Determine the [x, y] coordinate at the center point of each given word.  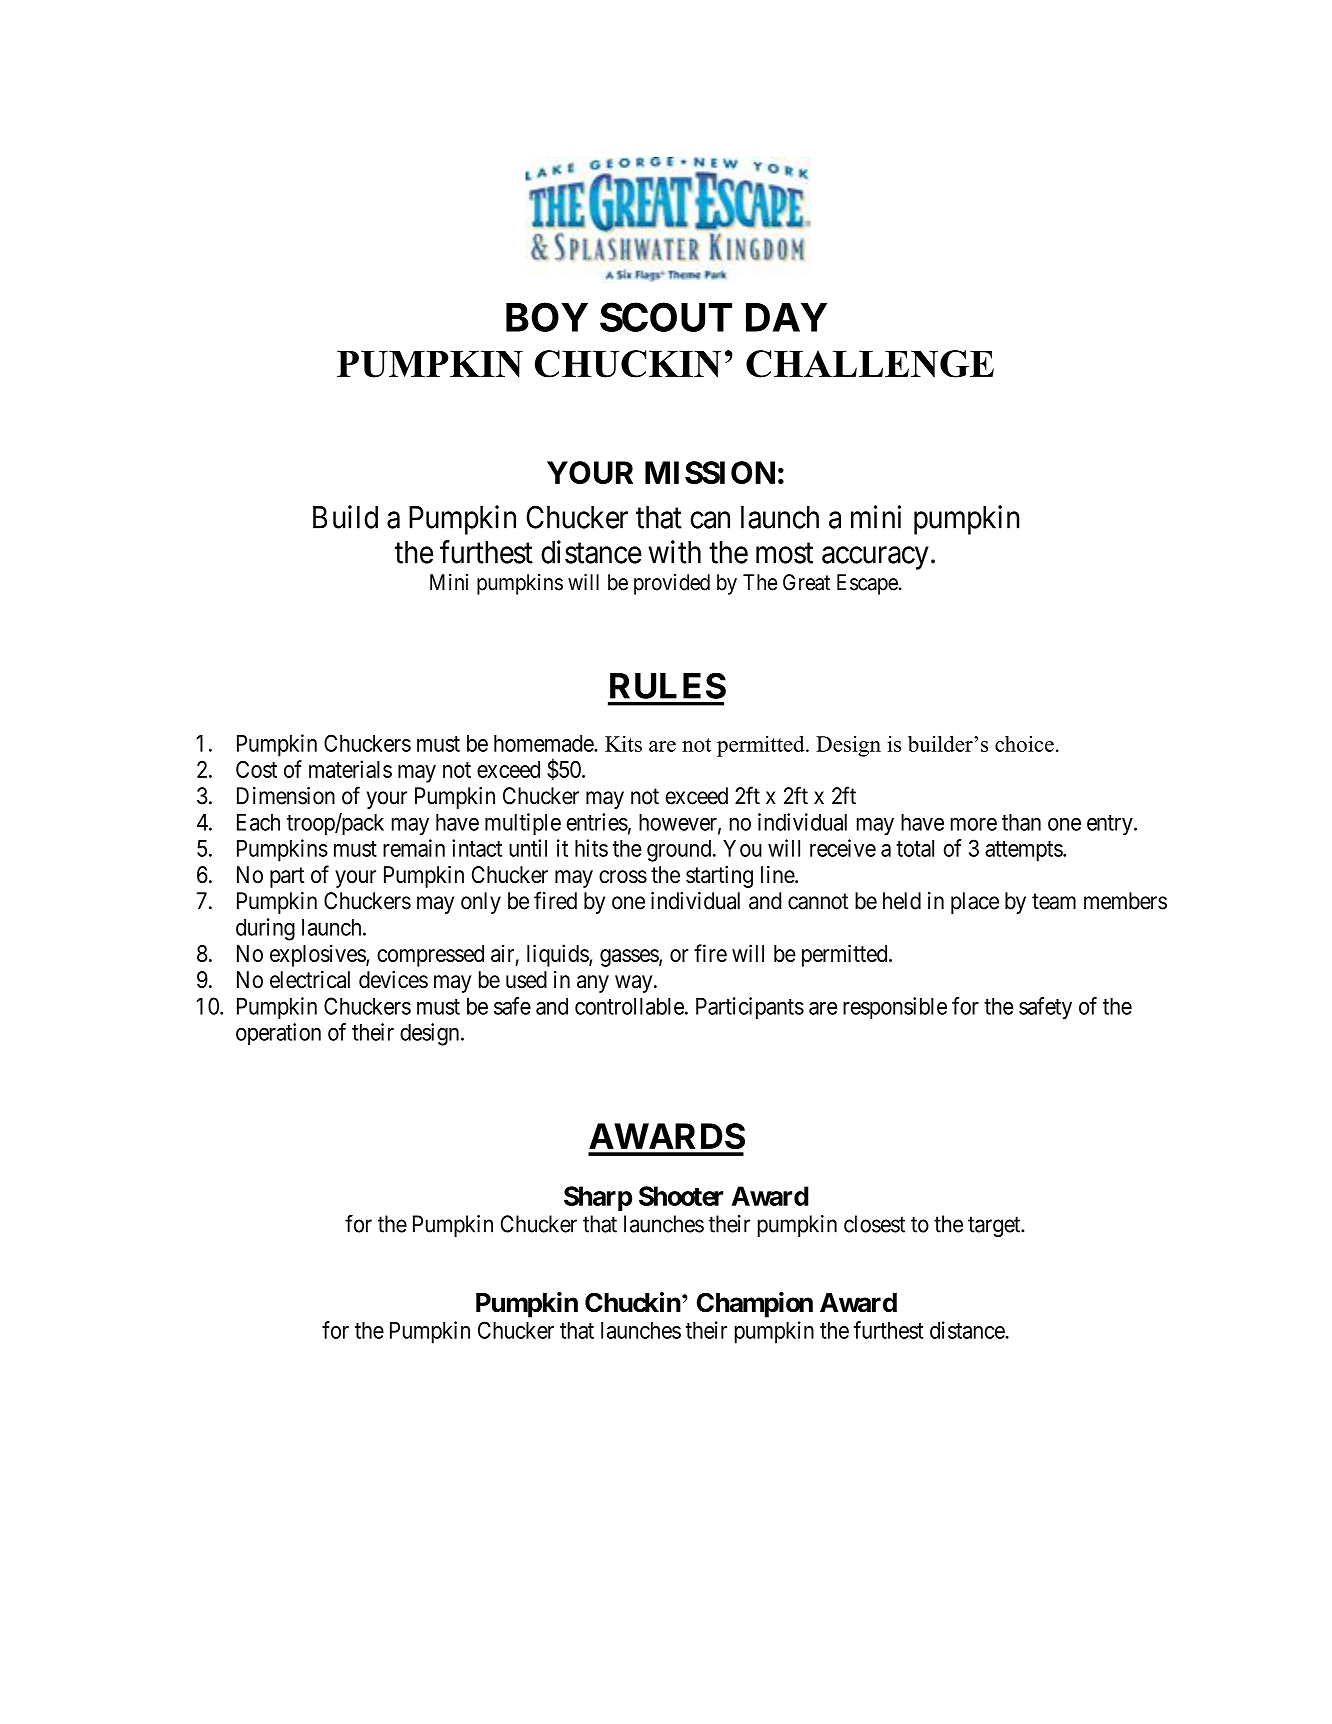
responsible [895, 1008]
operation [278, 1034]
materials [350, 769]
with [674, 552]
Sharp [598, 1198]
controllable [629, 1006]
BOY [547, 317]
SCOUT [666, 317]
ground [680, 851]
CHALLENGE [870, 364]
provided [672, 584]
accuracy [875, 558]
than [1021, 822]
